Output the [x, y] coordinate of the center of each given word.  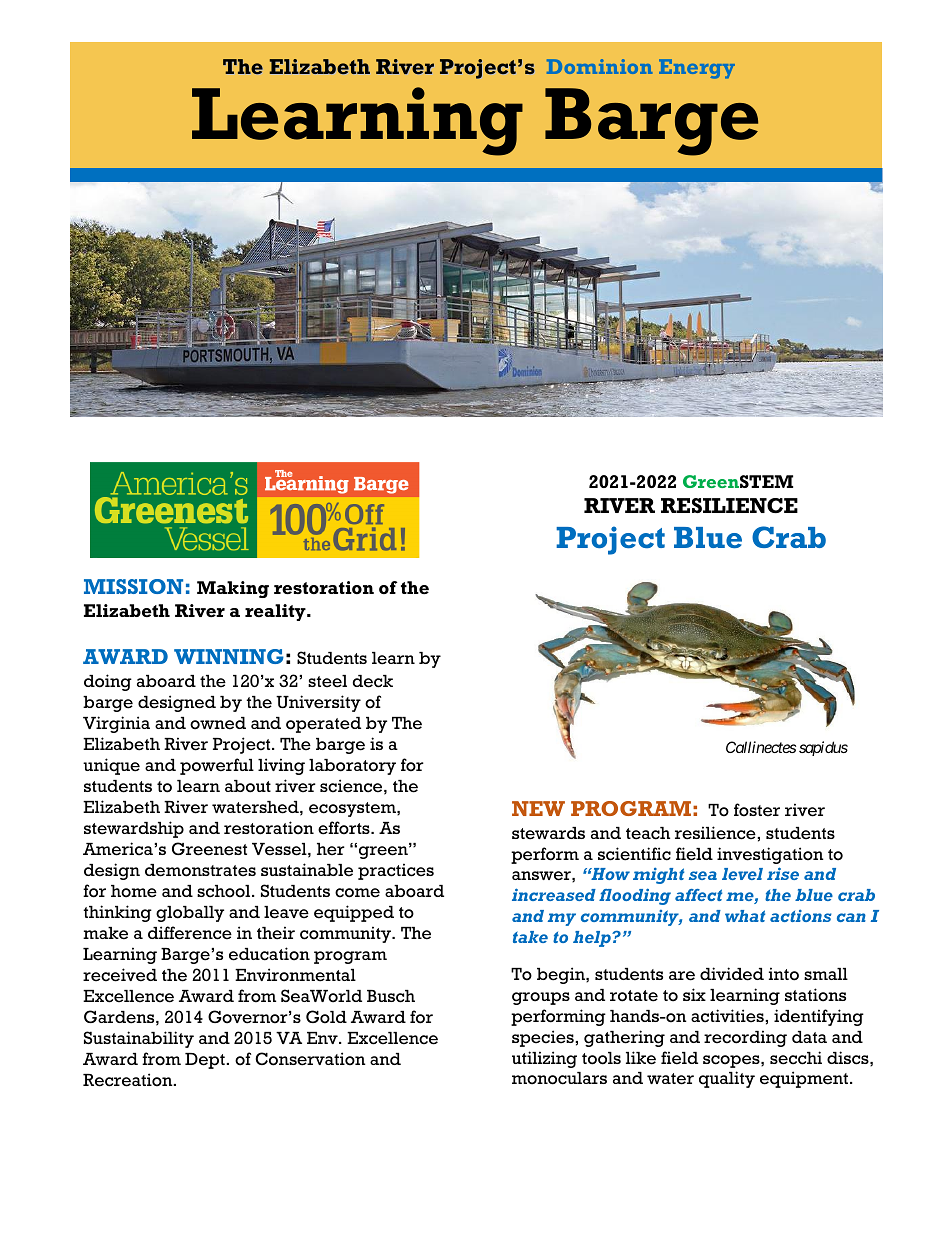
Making [233, 589]
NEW [538, 808]
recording [745, 1038]
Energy [697, 69]
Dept [206, 1061]
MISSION [133, 586]
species [544, 1038]
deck [373, 681]
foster [757, 810]
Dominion [599, 66]
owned [218, 723]
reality [276, 612]
